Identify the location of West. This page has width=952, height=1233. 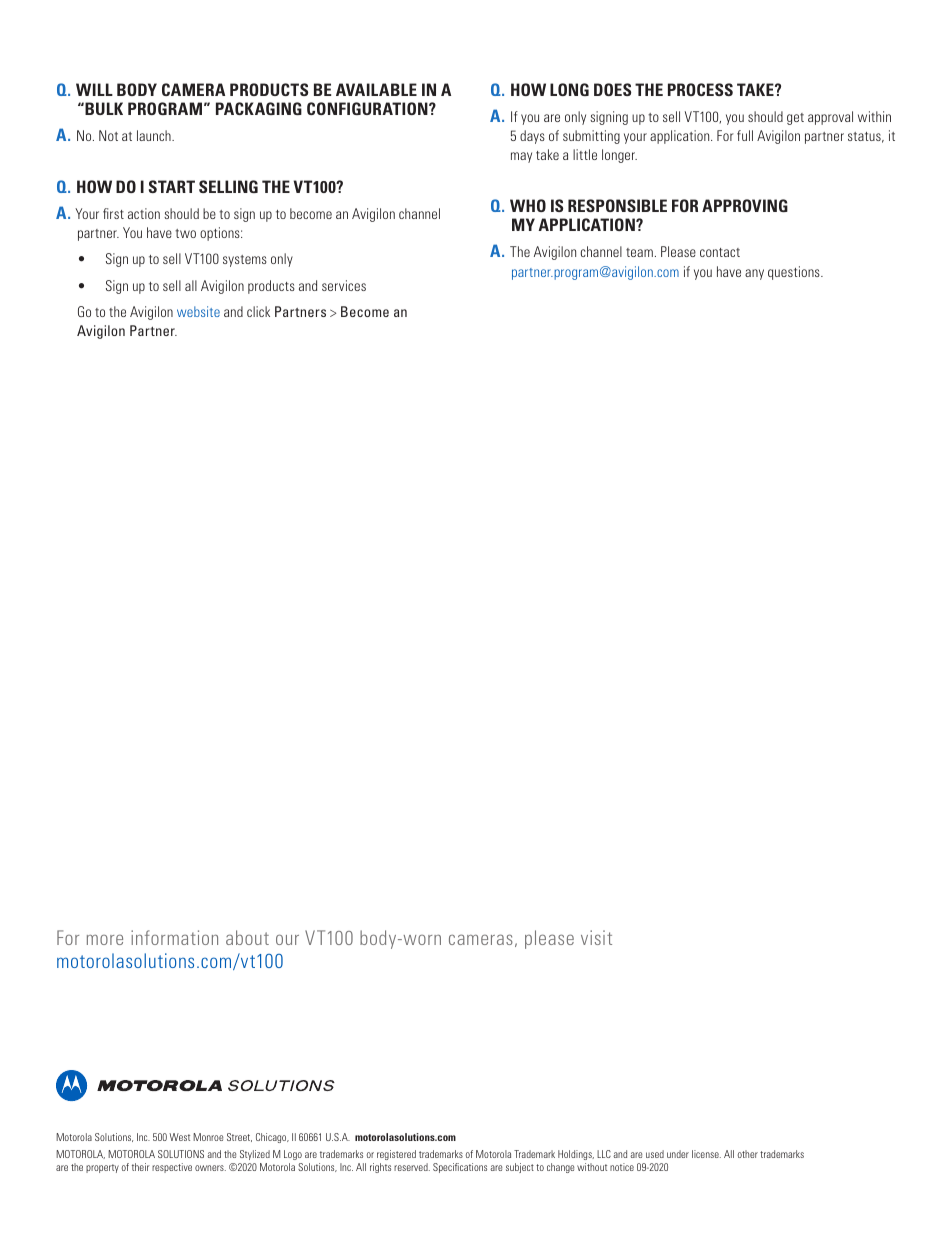
(179, 1137).
